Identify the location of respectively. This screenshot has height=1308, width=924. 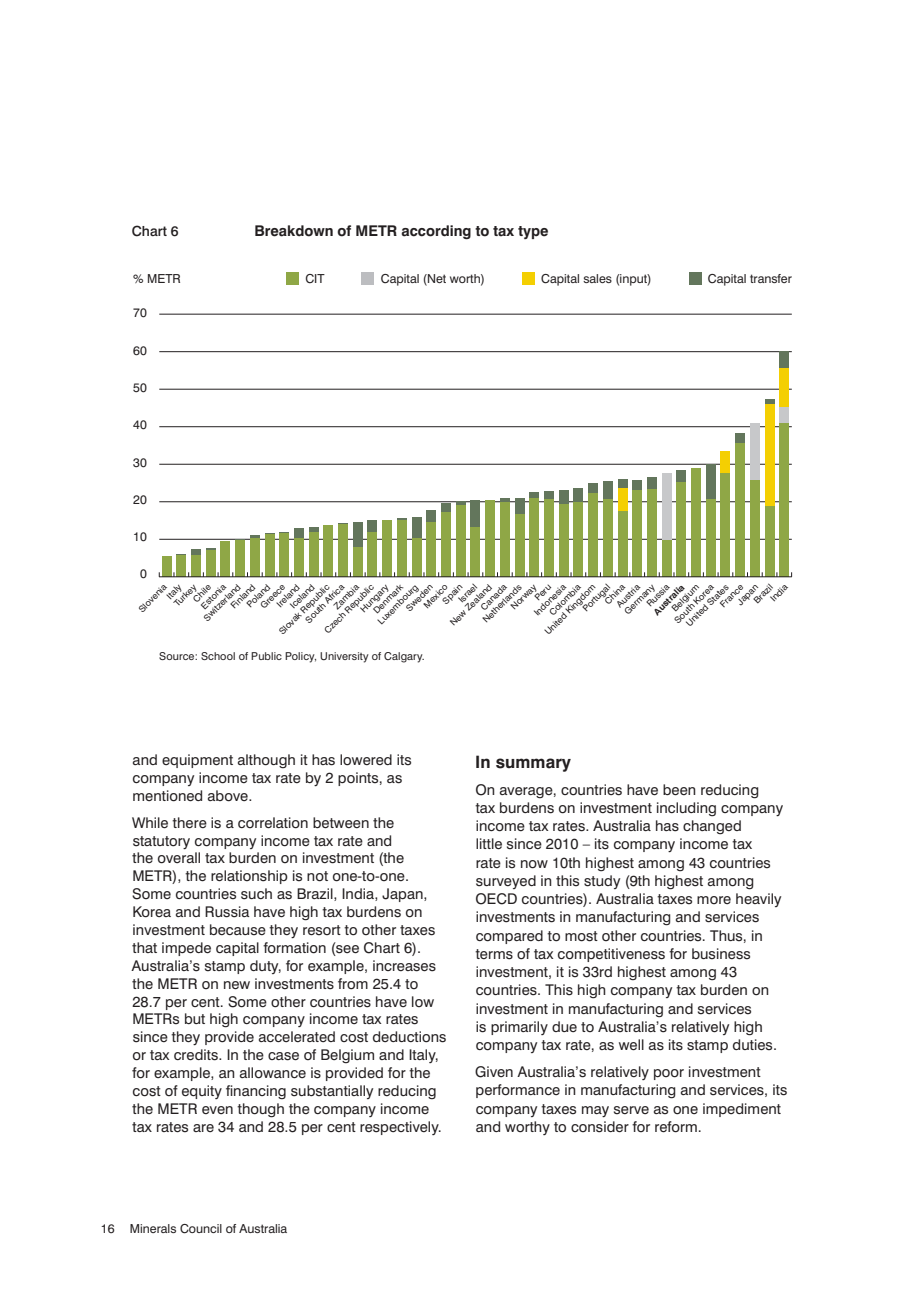
(400, 1128).
